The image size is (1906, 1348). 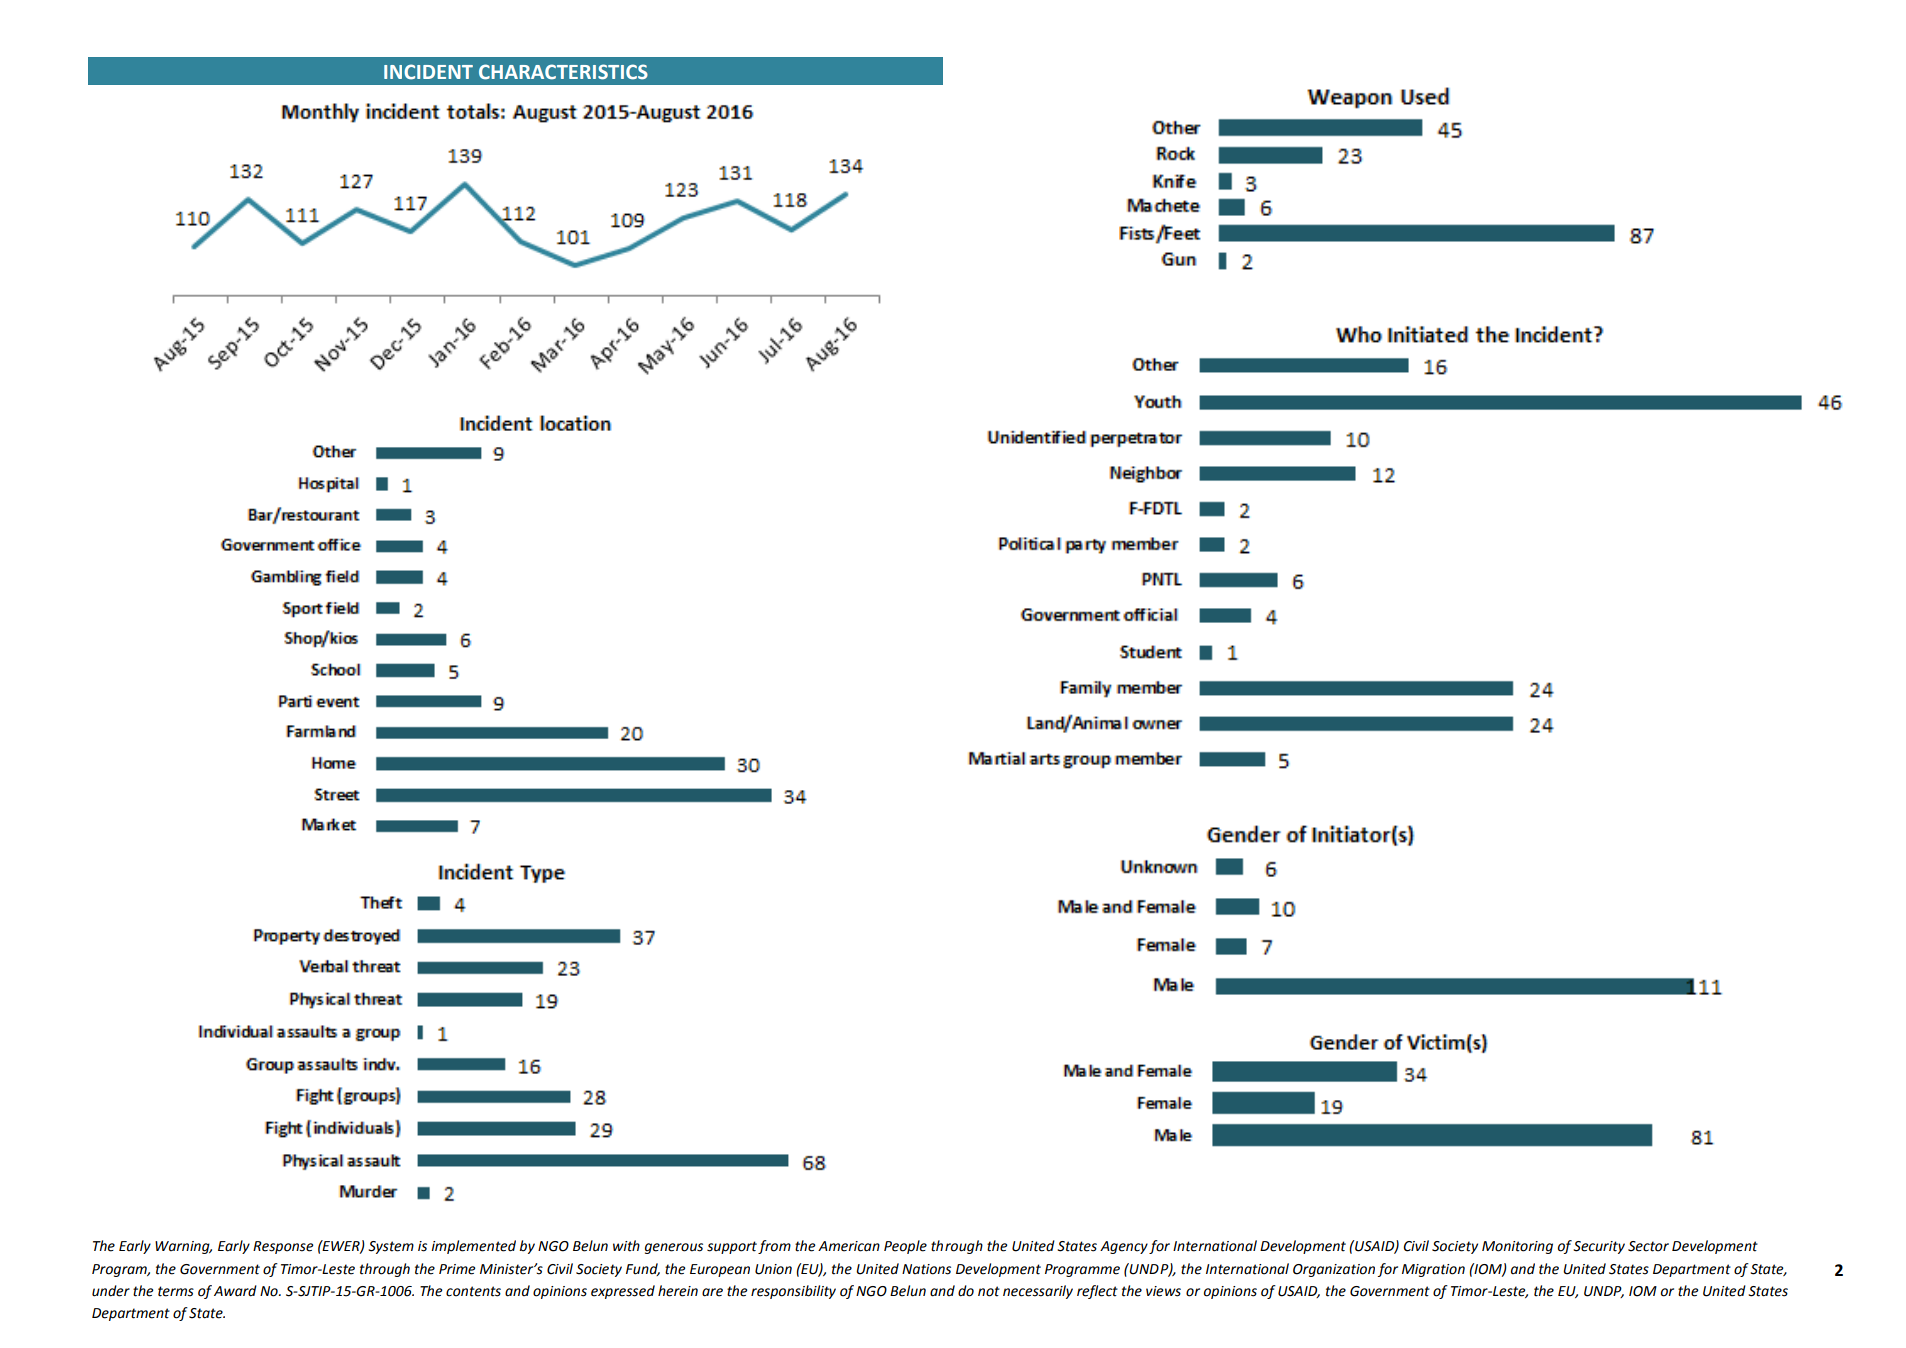 I want to click on Monitoring, so click(x=1517, y=1247).
